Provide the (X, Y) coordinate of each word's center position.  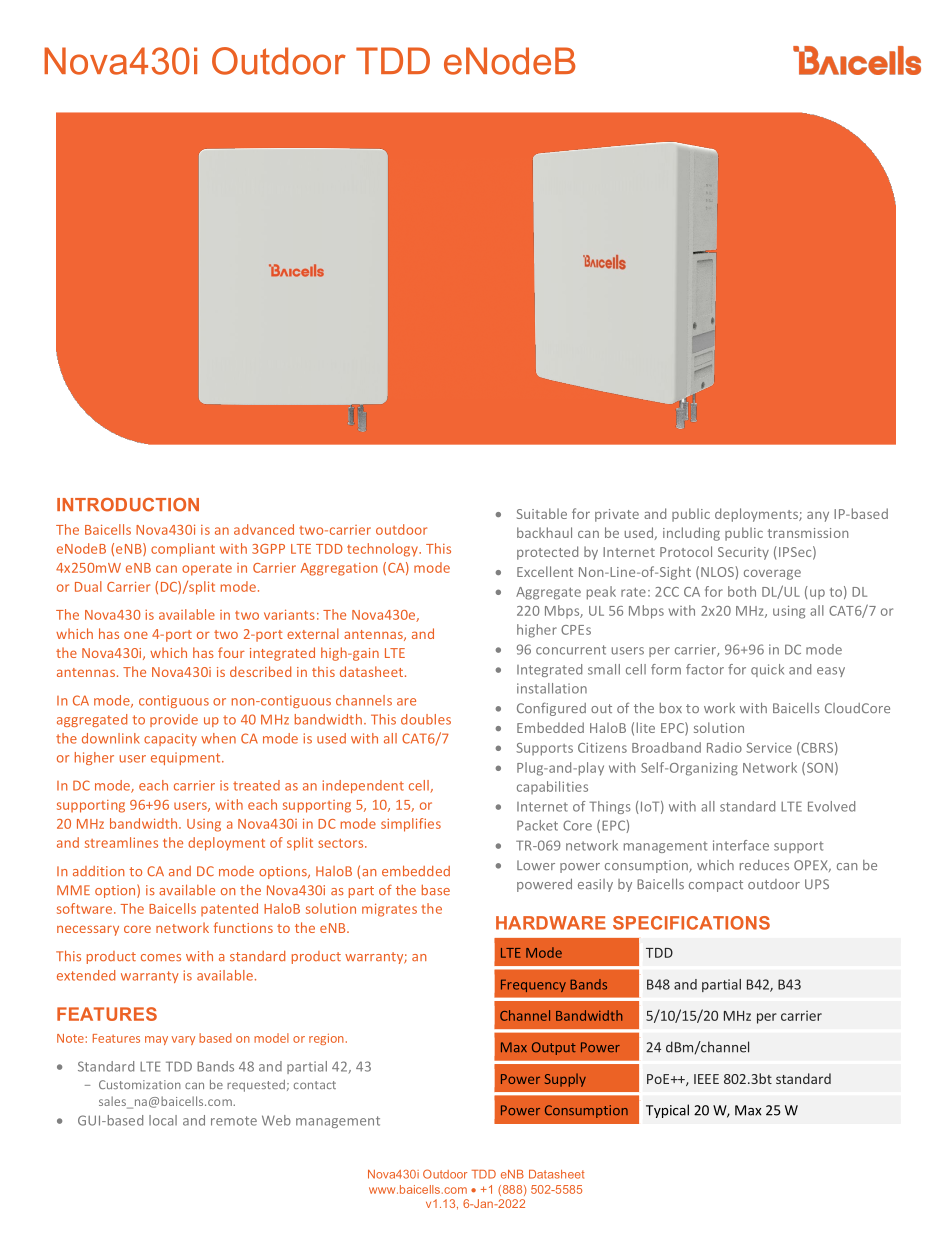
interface (741, 845)
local (163, 1120)
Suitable (542, 513)
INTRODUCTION (128, 505)
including (691, 534)
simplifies (411, 825)
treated (256, 785)
